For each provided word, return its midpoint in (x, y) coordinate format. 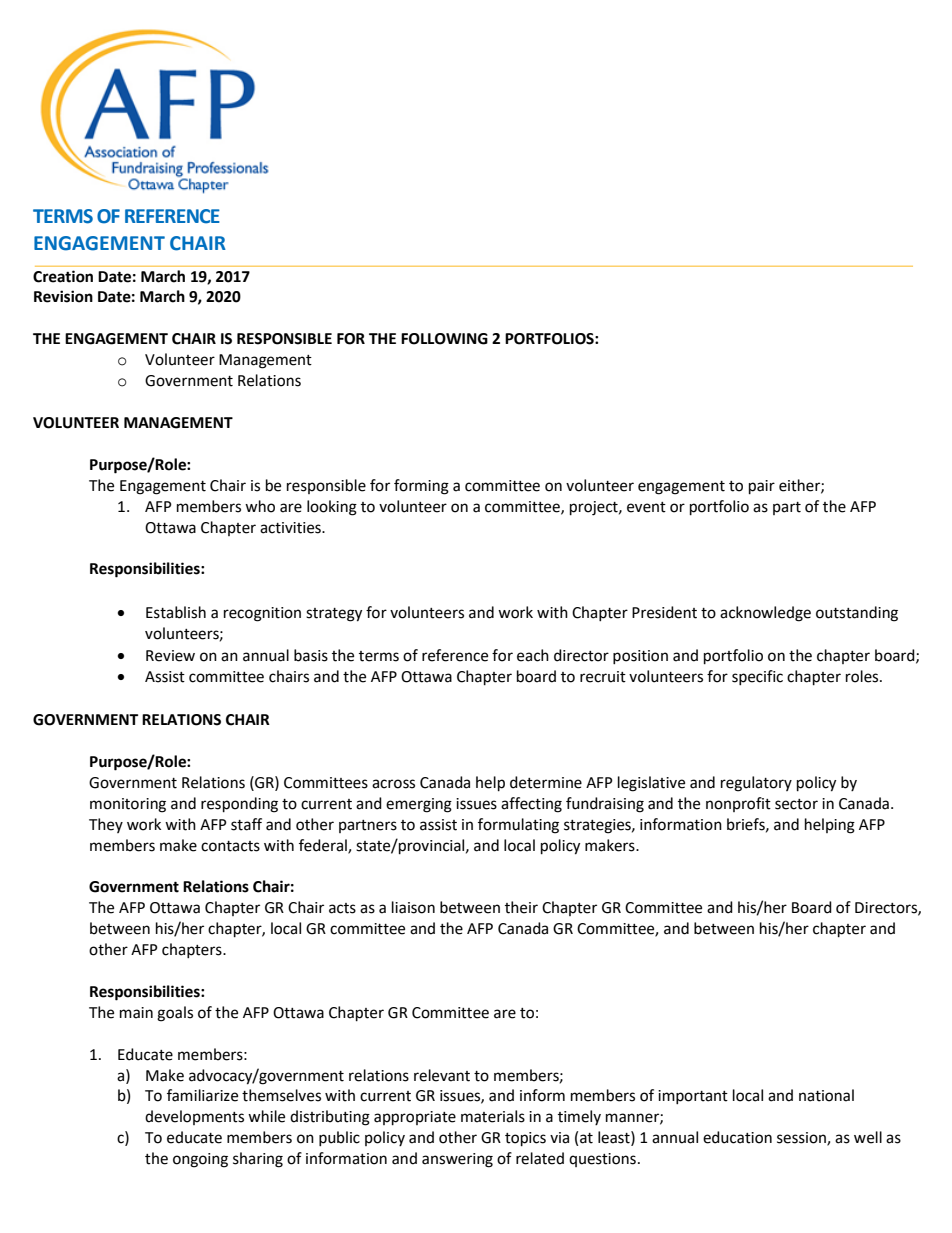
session (802, 1139)
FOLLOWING (444, 339)
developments (194, 1117)
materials (493, 1116)
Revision (63, 296)
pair (762, 487)
